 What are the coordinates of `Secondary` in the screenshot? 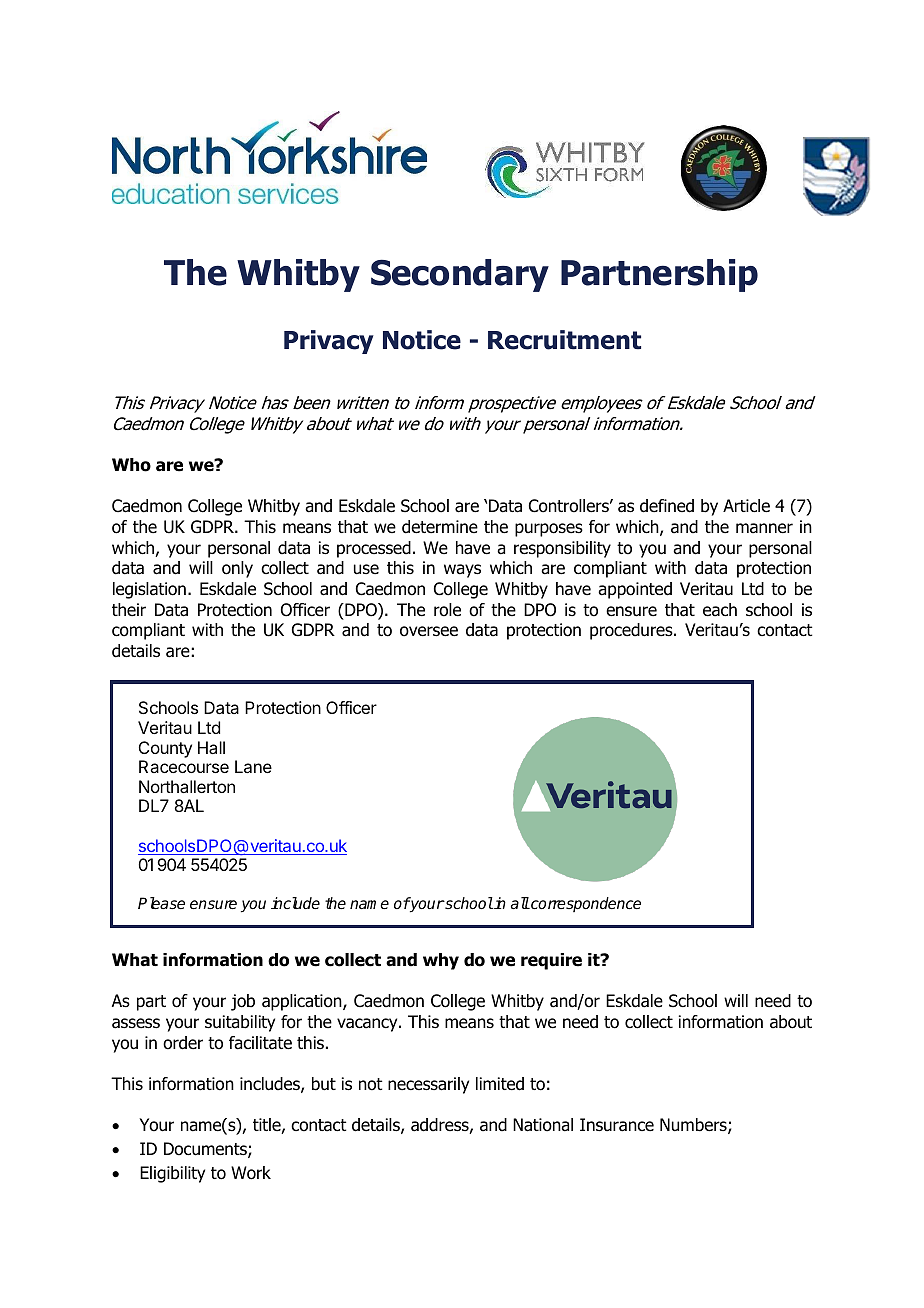 It's located at (460, 275).
